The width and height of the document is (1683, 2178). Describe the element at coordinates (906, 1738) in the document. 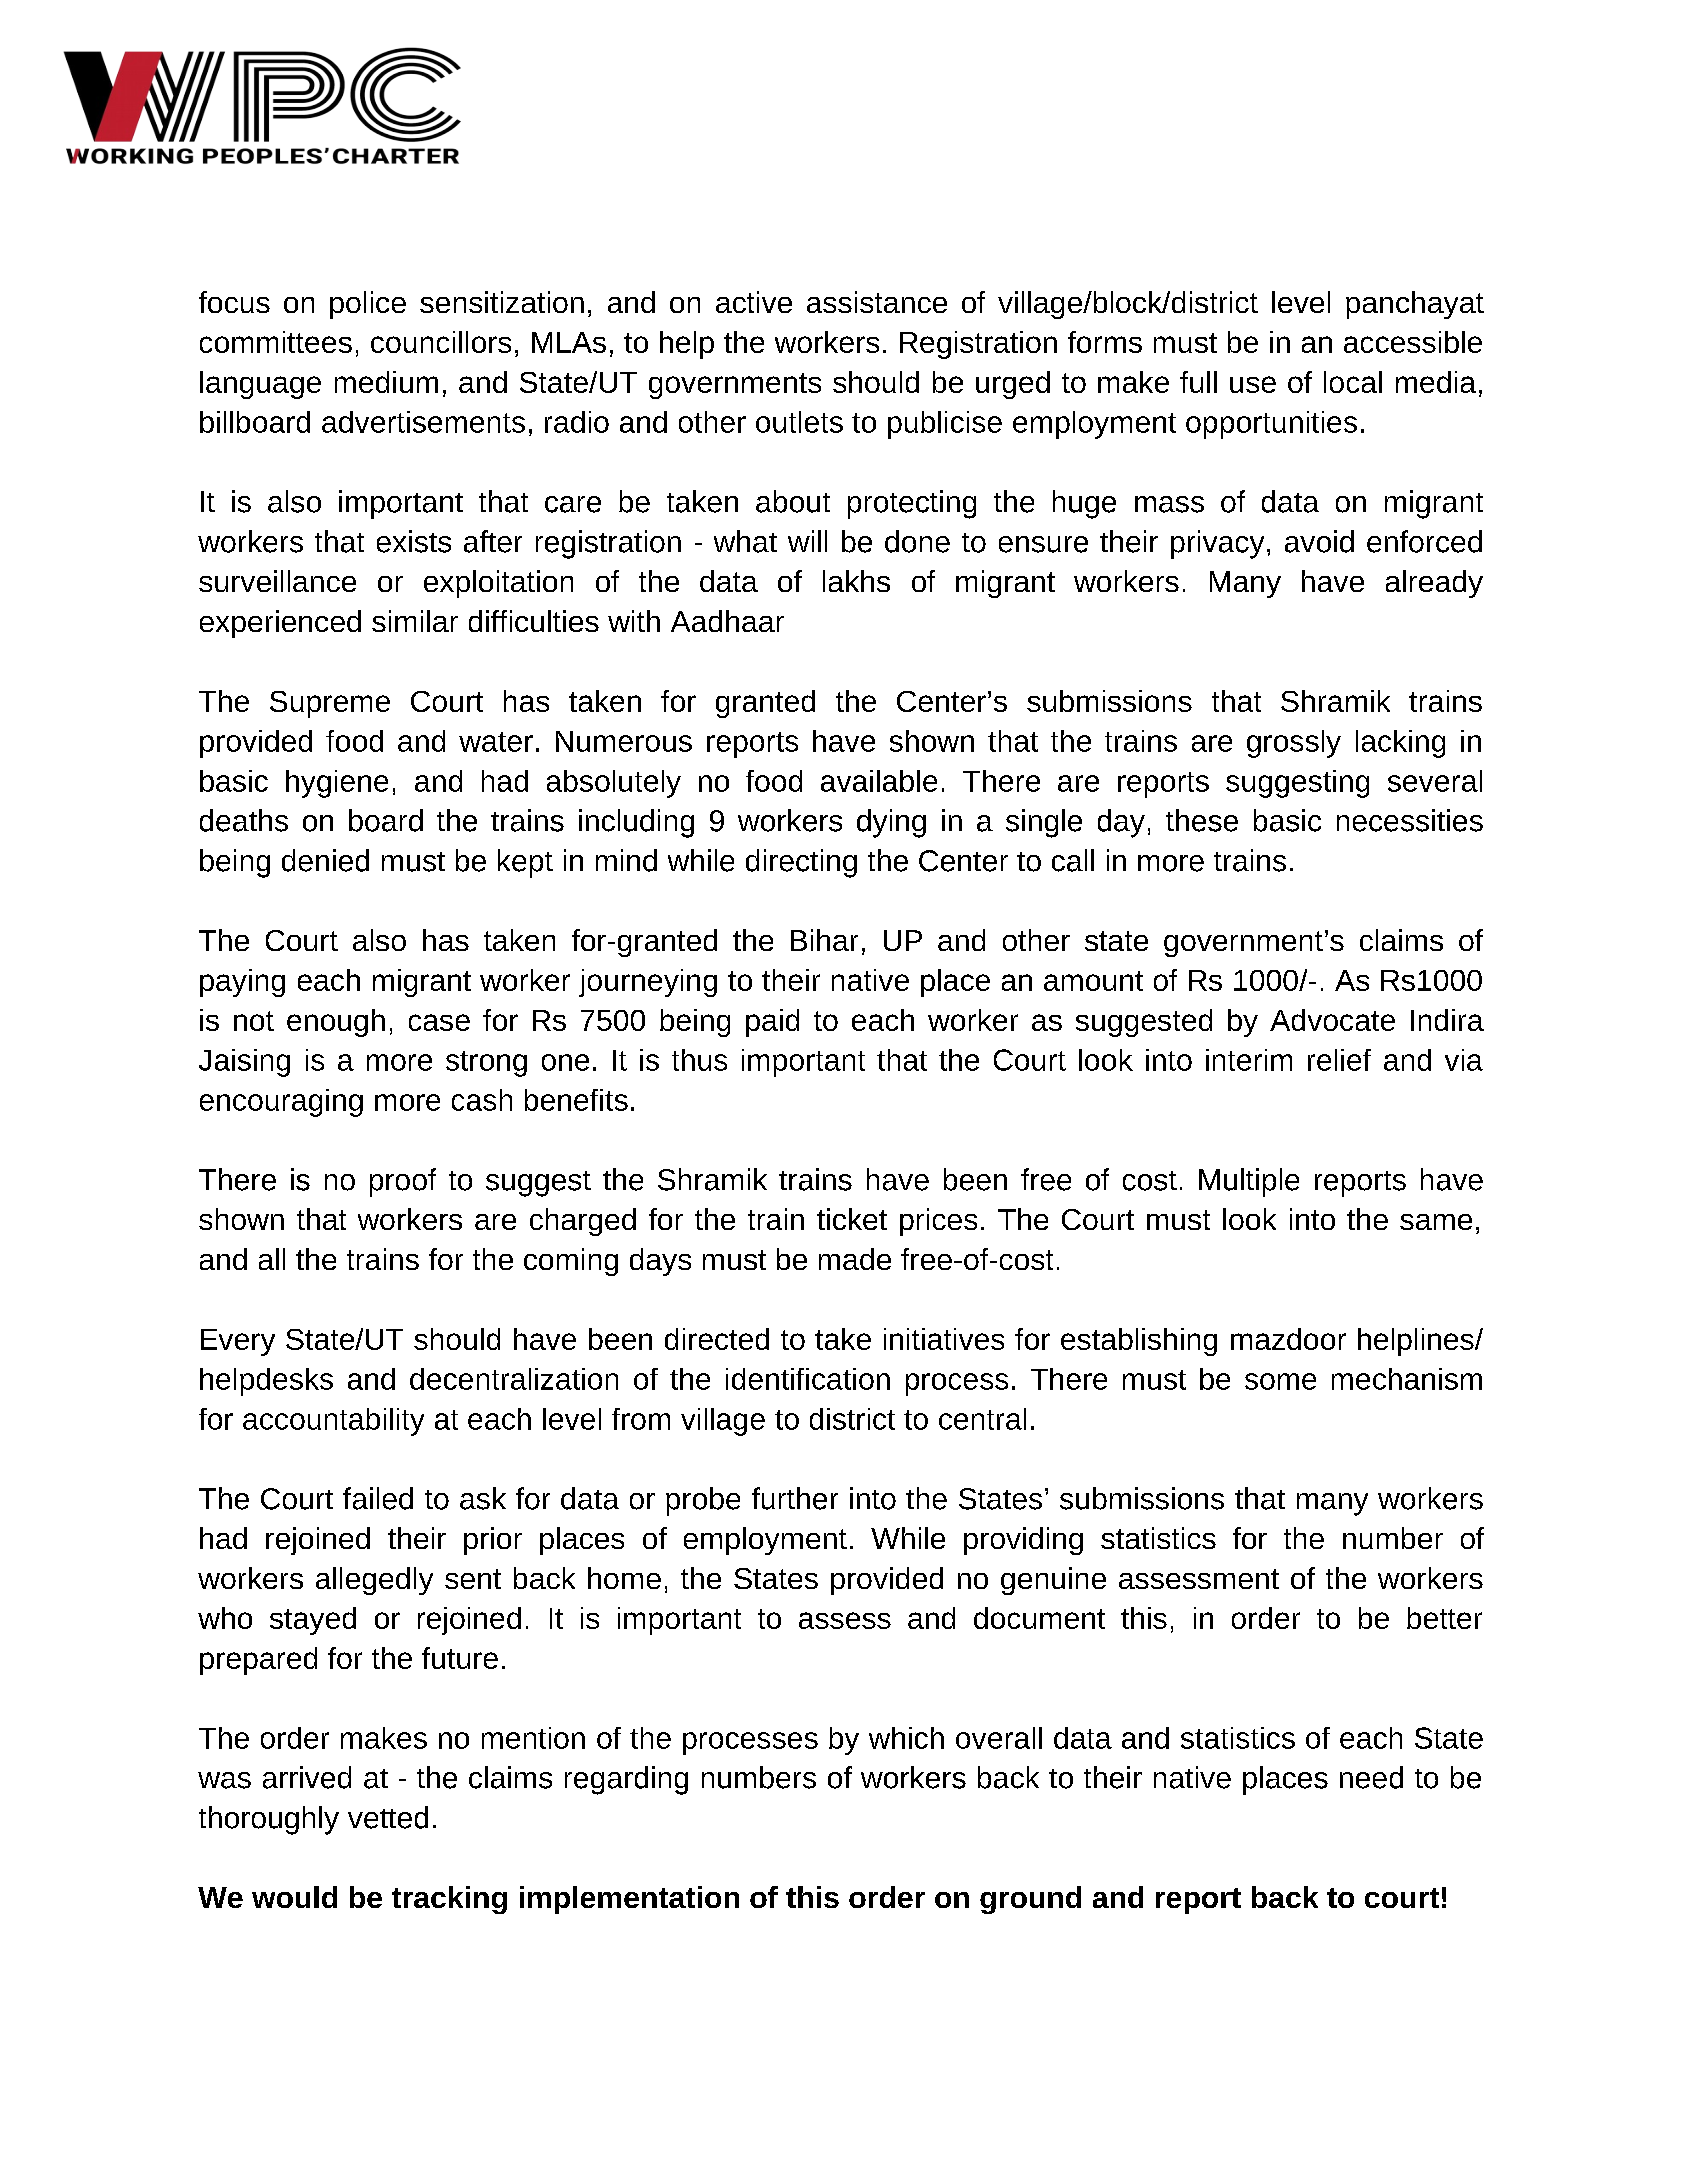

I see `which` at that location.
